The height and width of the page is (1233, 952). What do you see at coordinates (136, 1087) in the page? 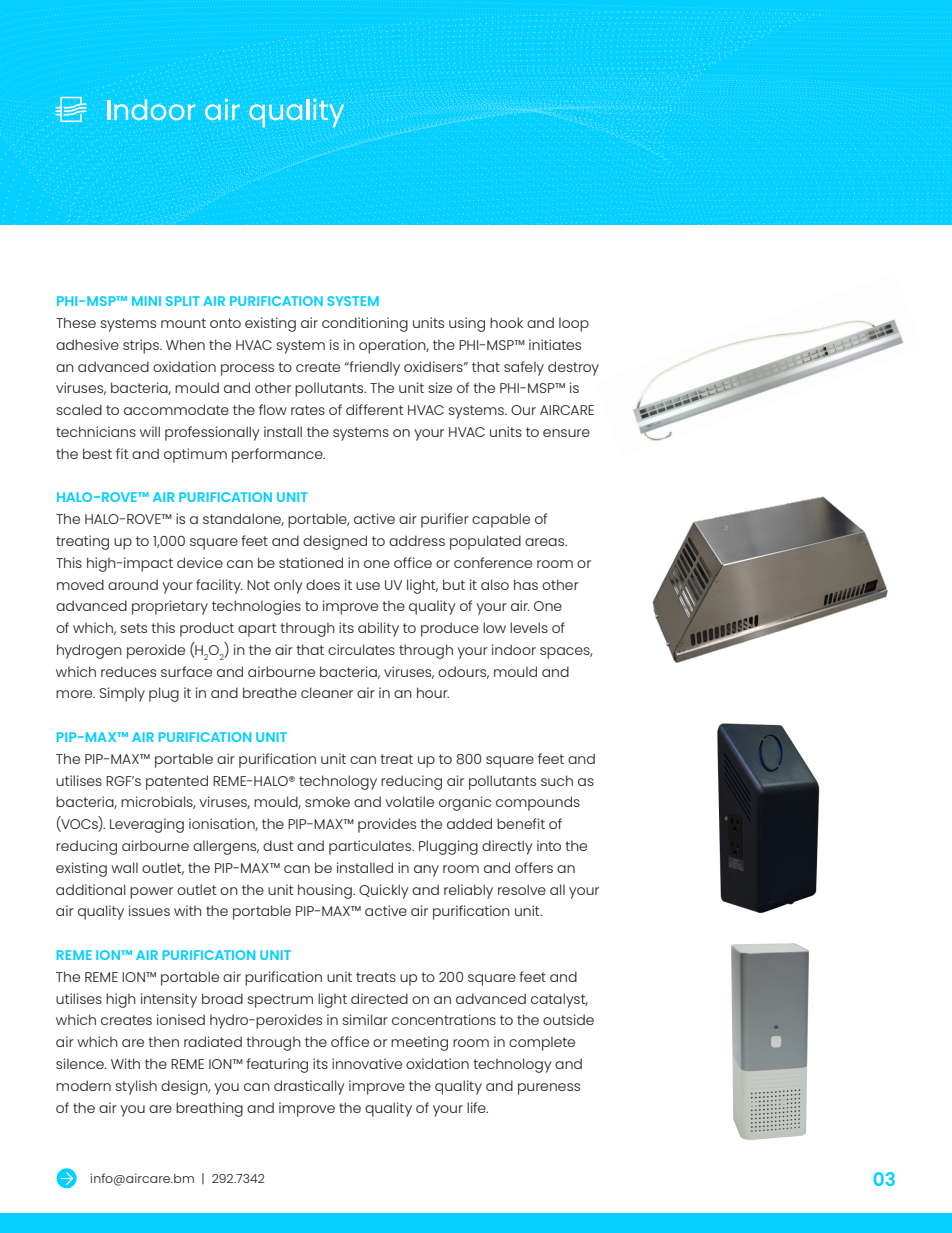
I see `stylish` at bounding box center [136, 1087].
